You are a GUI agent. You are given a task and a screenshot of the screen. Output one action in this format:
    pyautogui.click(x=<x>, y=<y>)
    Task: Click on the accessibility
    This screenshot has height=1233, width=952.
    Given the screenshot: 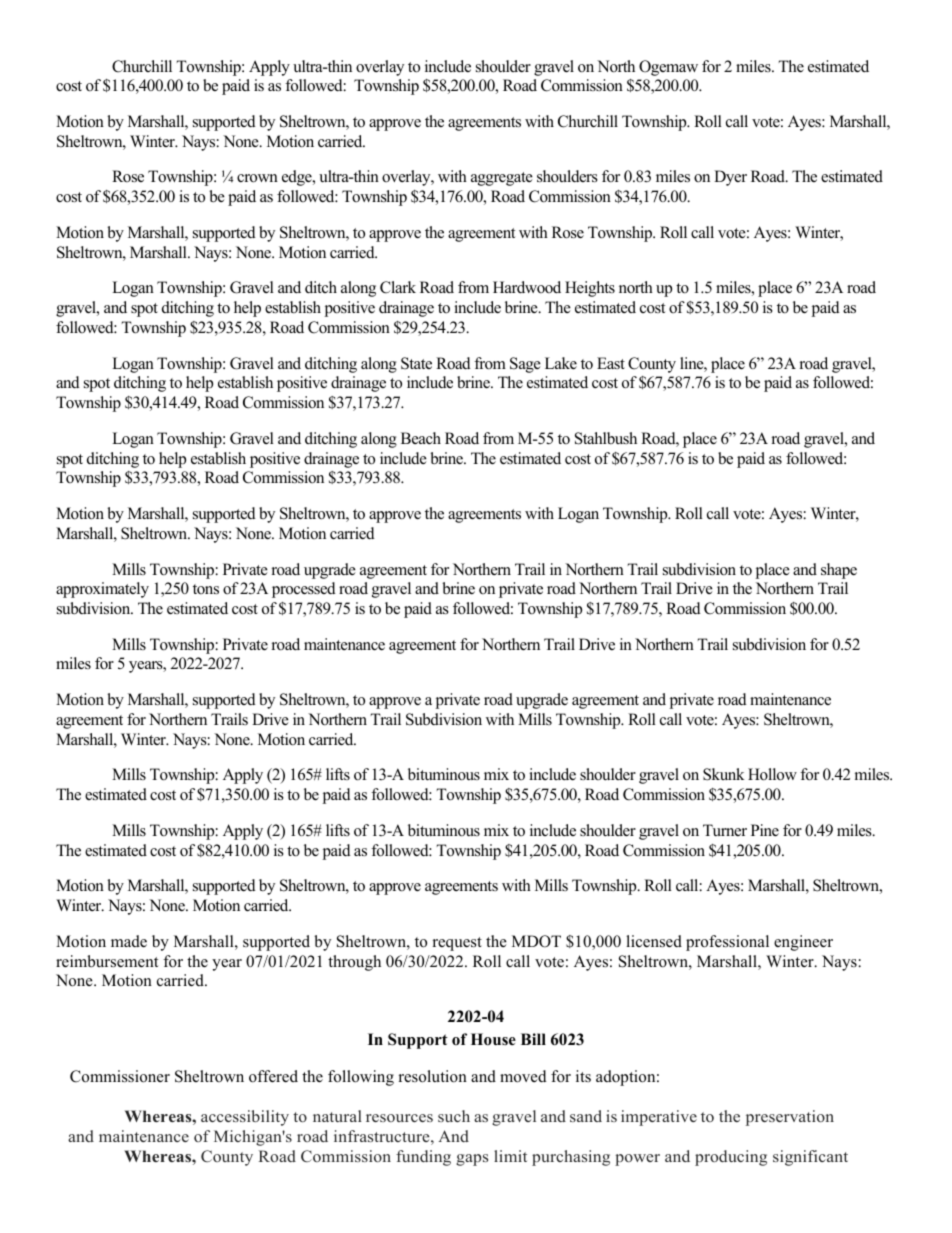 What is the action you would take?
    pyautogui.click(x=245, y=1118)
